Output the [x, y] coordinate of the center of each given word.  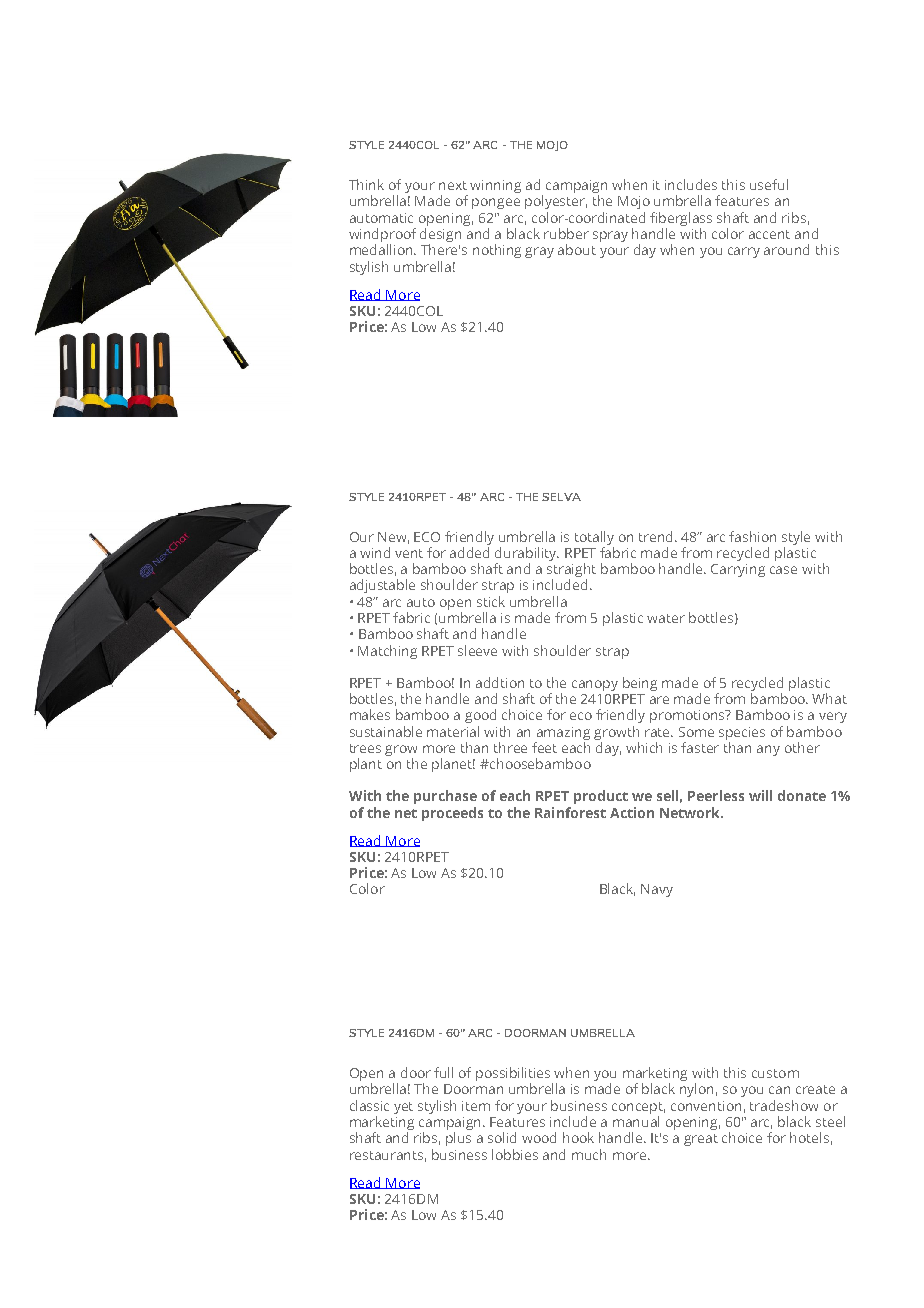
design [440, 236]
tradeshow [784, 1105]
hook [578, 1137]
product [601, 797]
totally [594, 538]
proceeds [452, 814]
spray [610, 236]
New [393, 538]
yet [403, 1108]
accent [769, 234]
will [760, 795]
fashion [752, 536]
